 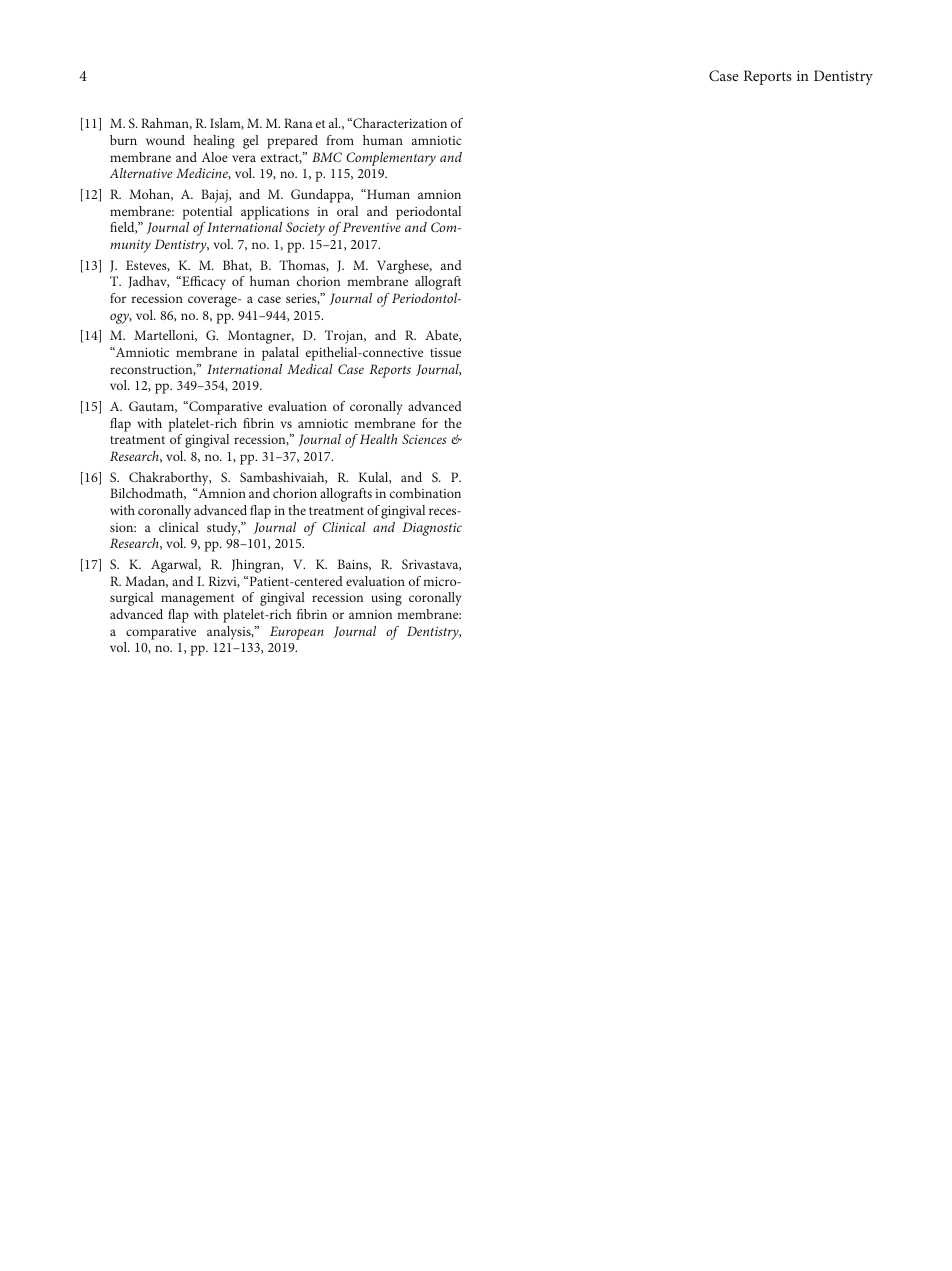 I want to click on Medical, so click(x=310, y=369).
